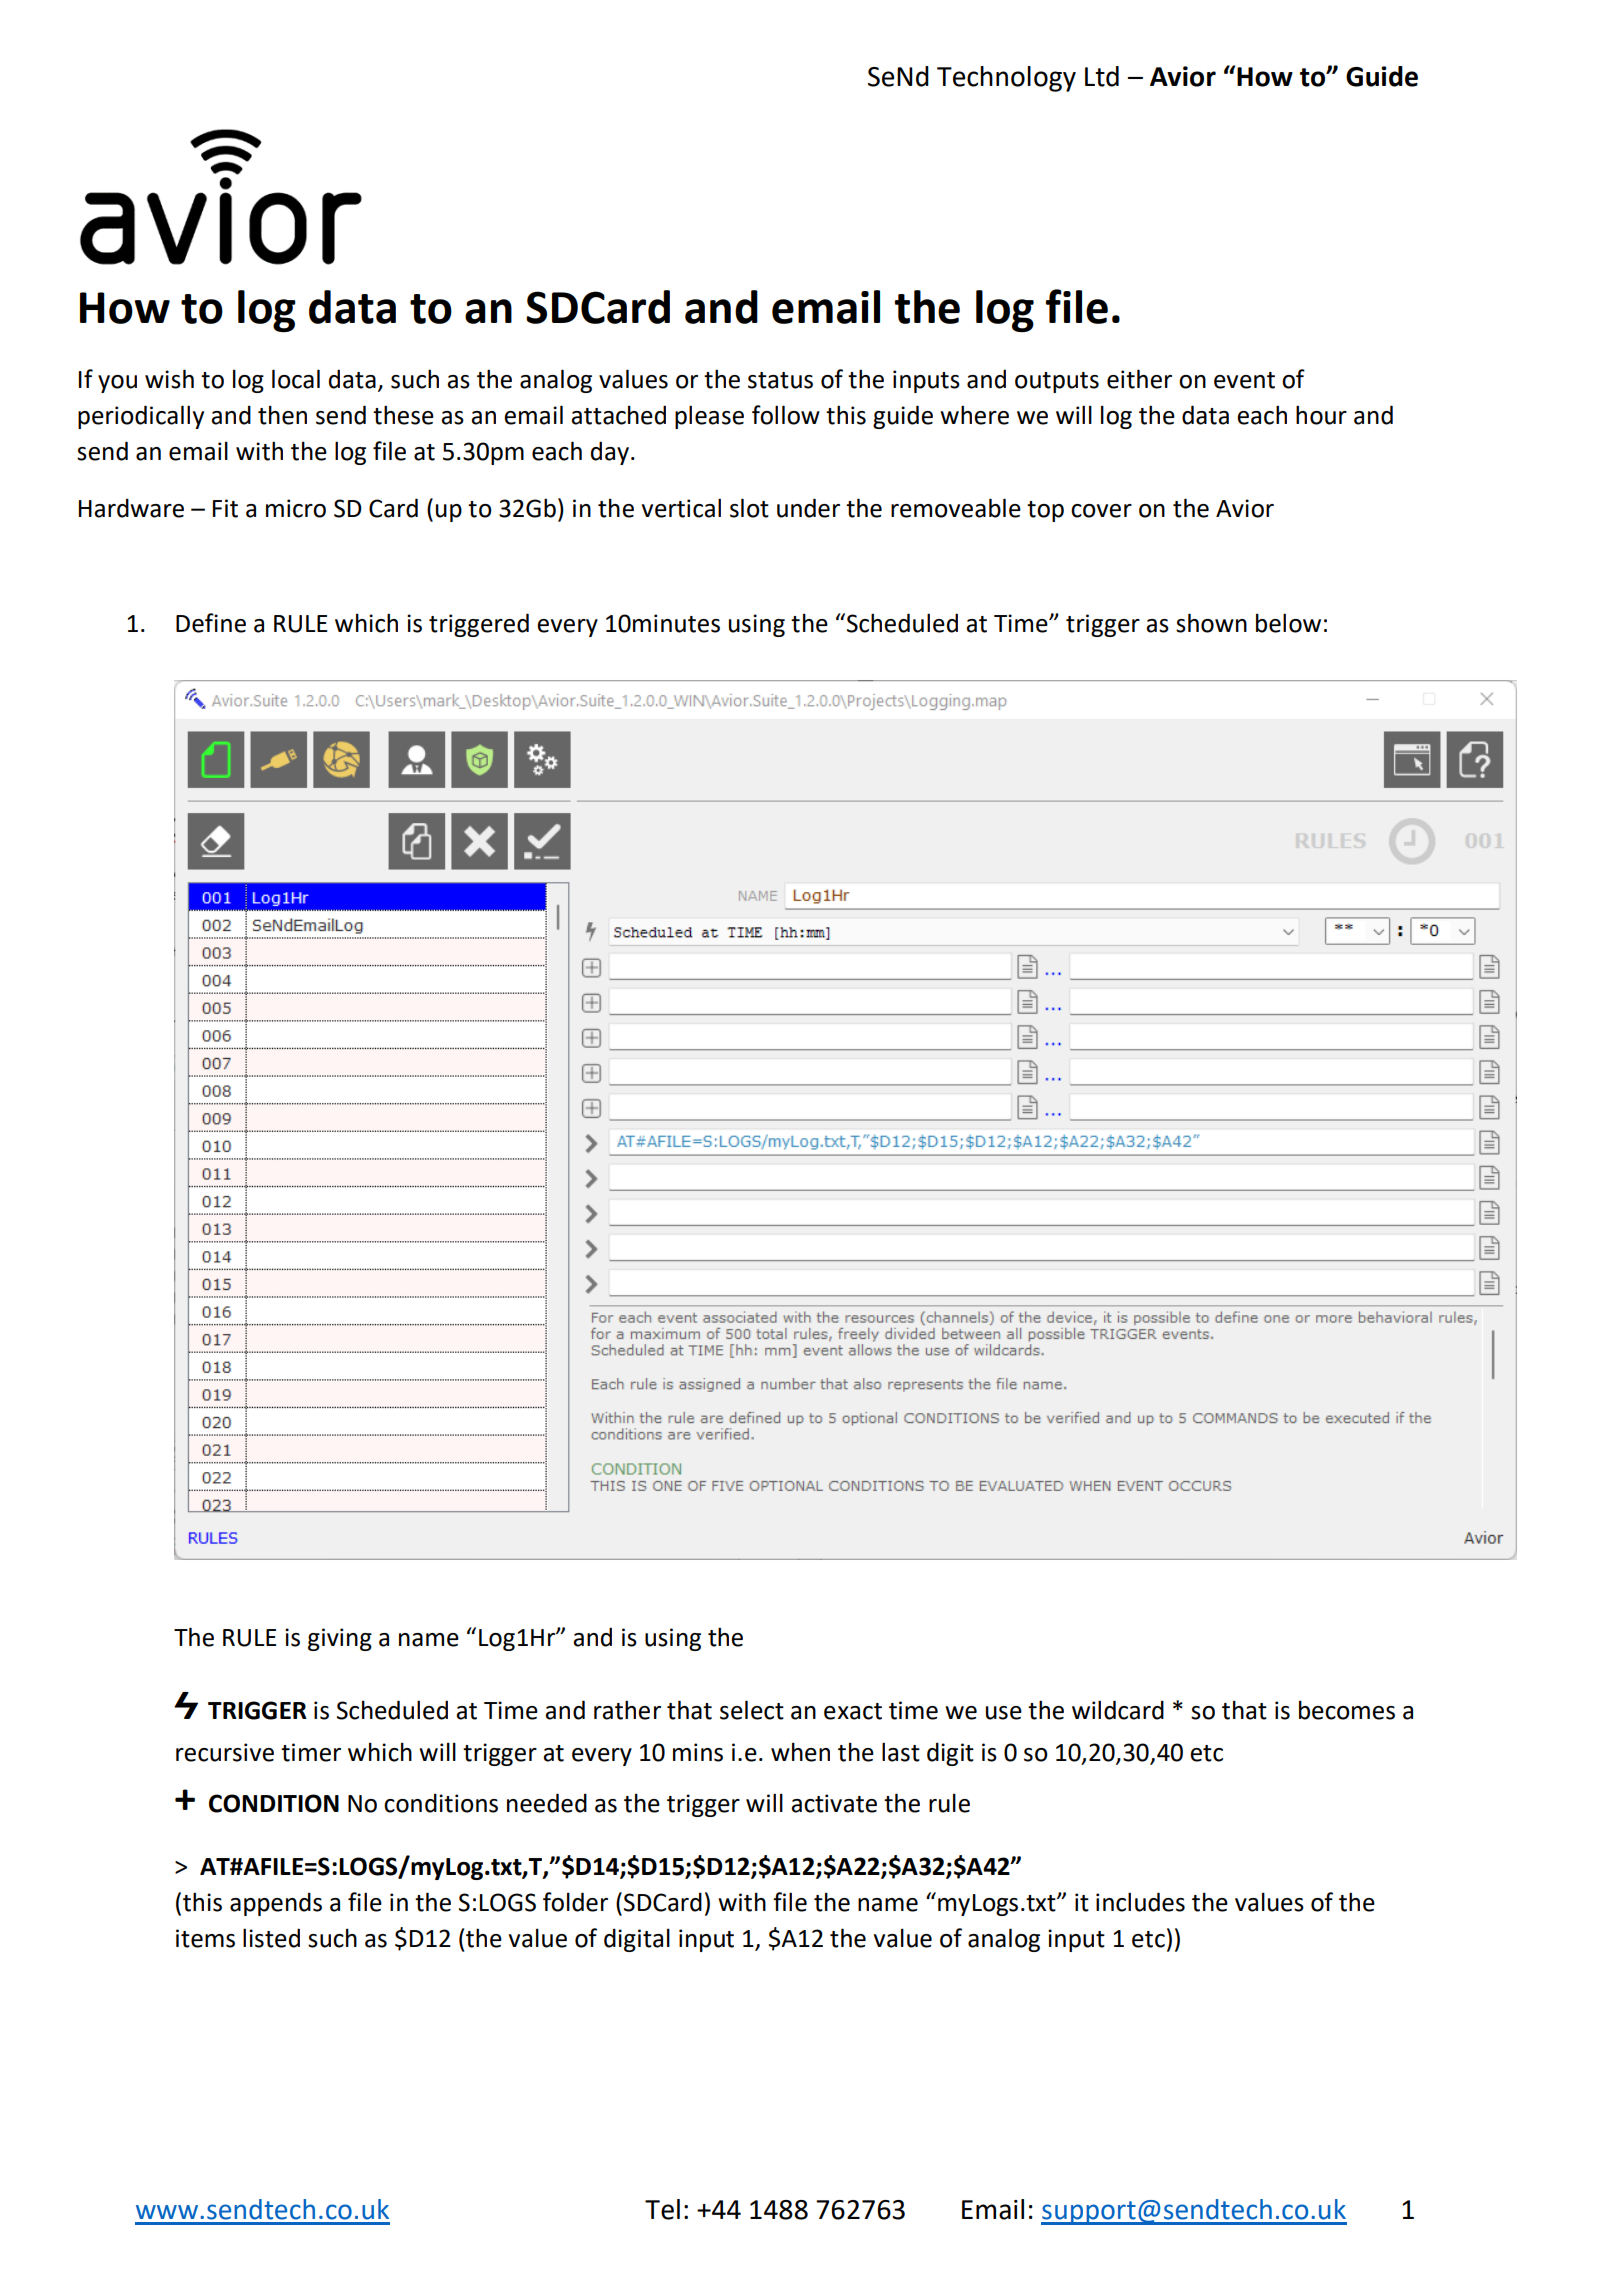 The image size is (1614, 2282). I want to click on giving, so click(340, 1639).
